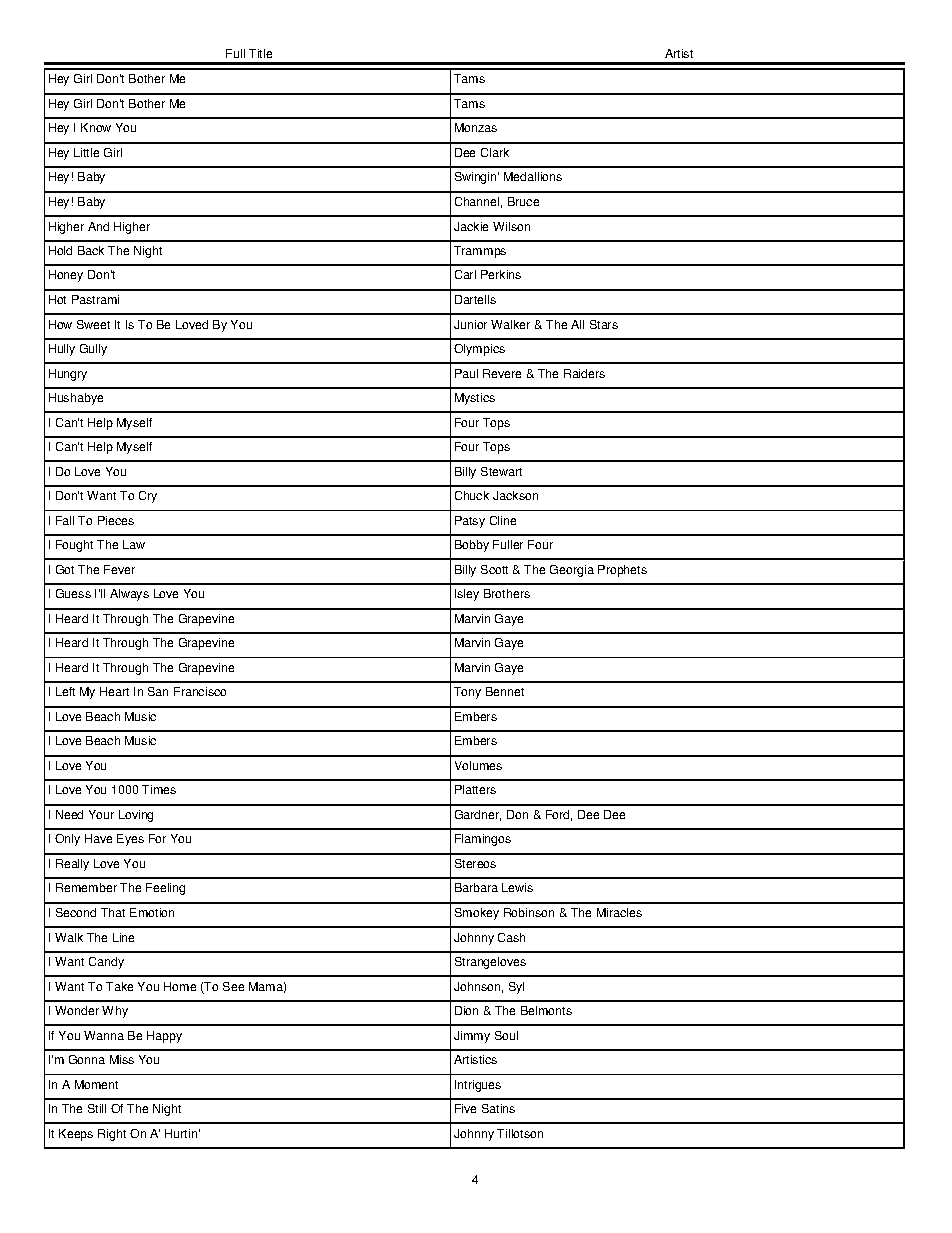 Image resolution: width=952 pixels, height=1233 pixels. What do you see at coordinates (465, 1108) in the document?
I see `Five` at bounding box center [465, 1108].
